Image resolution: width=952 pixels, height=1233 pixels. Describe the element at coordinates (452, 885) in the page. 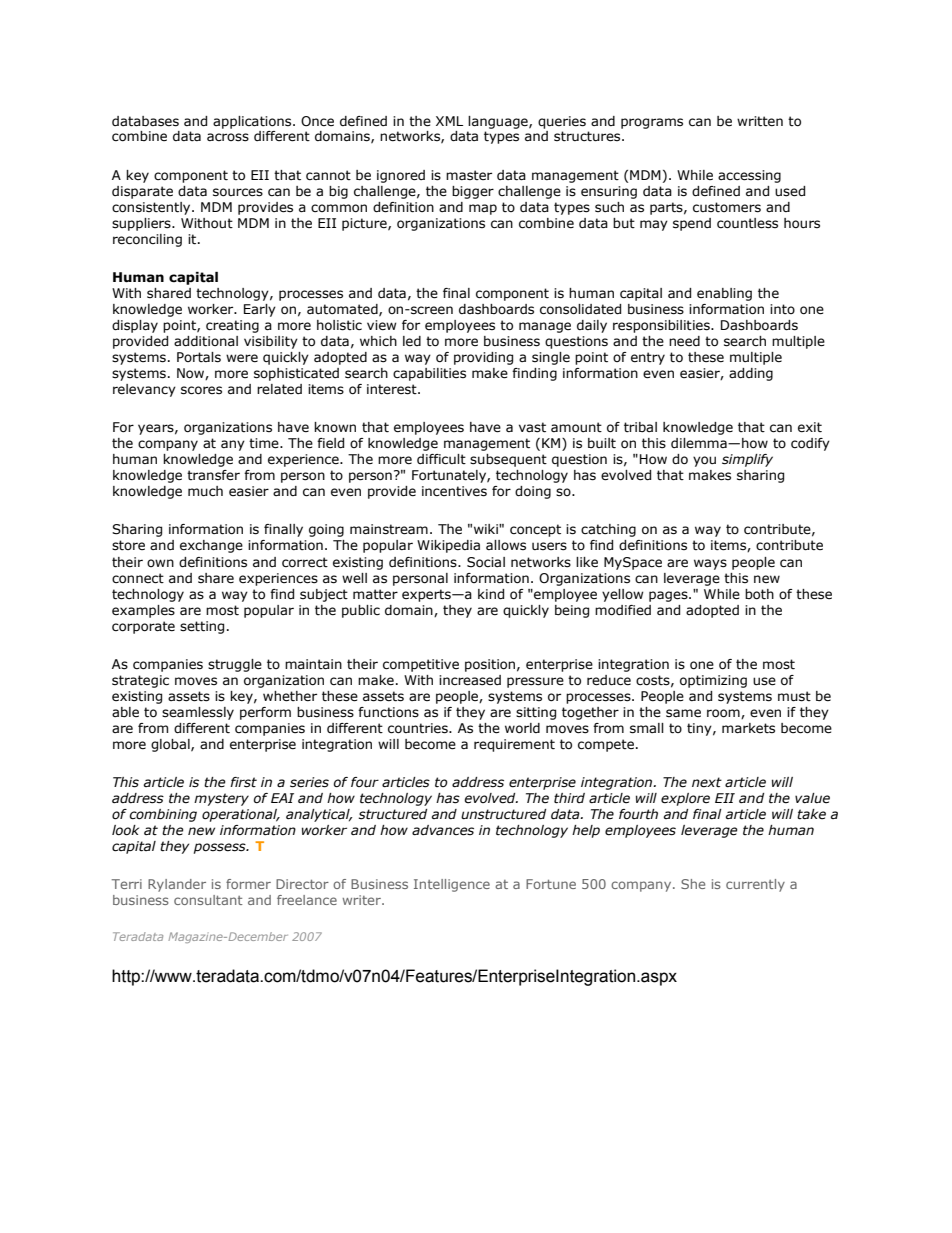

I see `Intelligence` at that location.
